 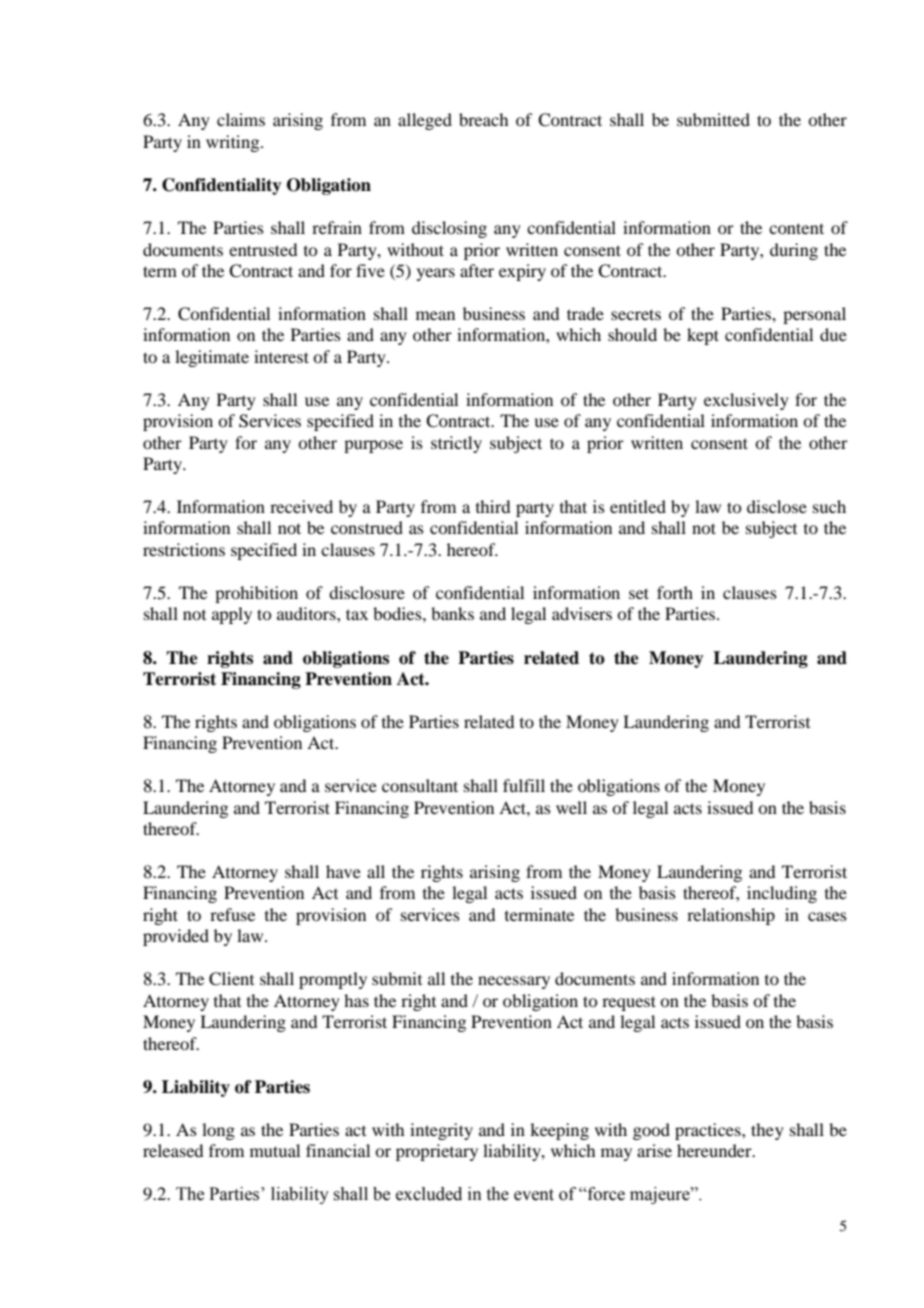 What do you see at coordinates (437, 1152) in the screenshot?
I see `proprietary` at bounding box center [437, 1152].
